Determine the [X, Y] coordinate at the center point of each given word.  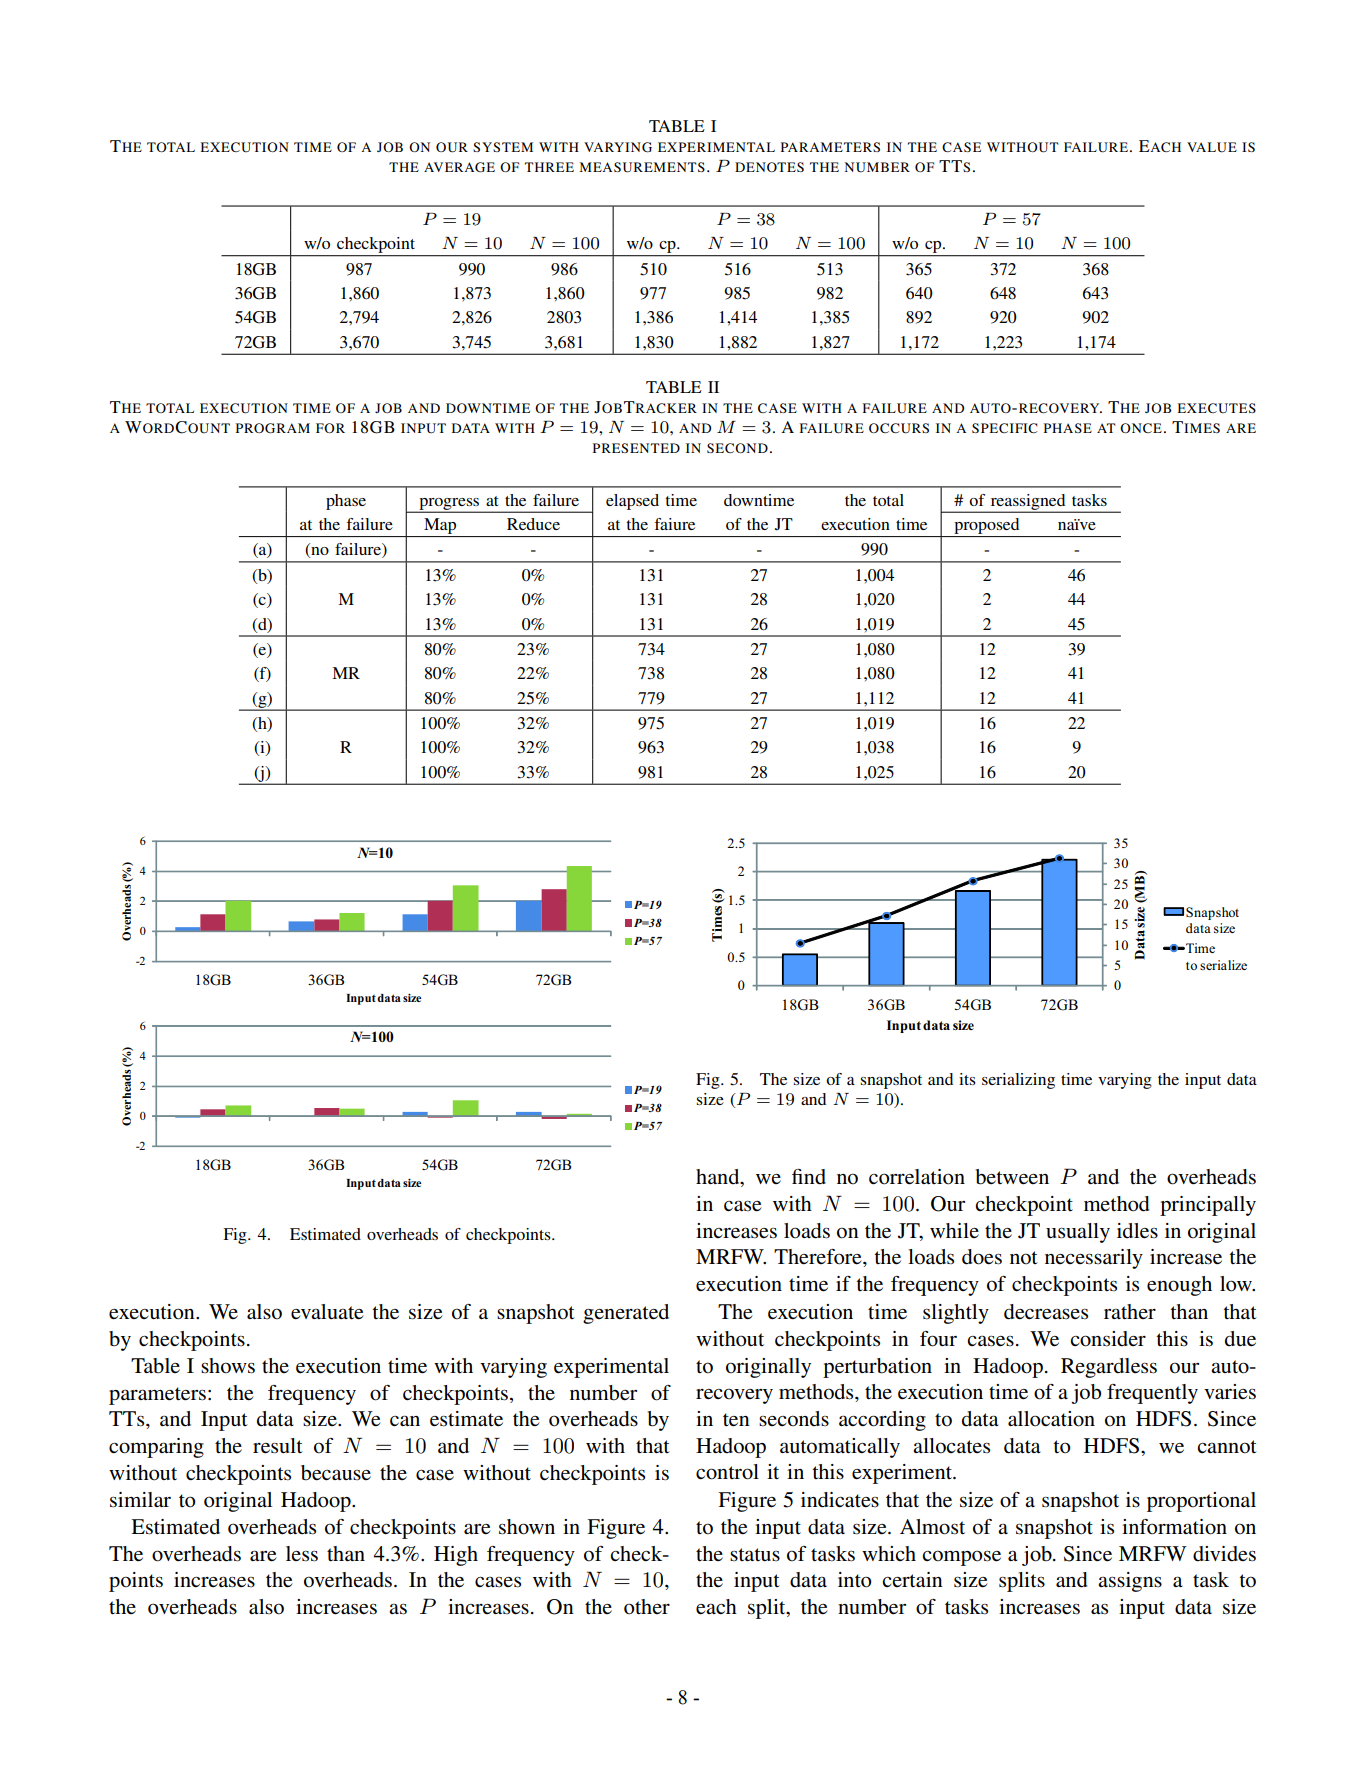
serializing [1018, 1081]
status [755, 1554]
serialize [1223, 965]
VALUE [1212, 147]
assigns [1130, 1582]
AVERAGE [459, 167]
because [336, 1473]
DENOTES [769, 167]
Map [440, 526]
